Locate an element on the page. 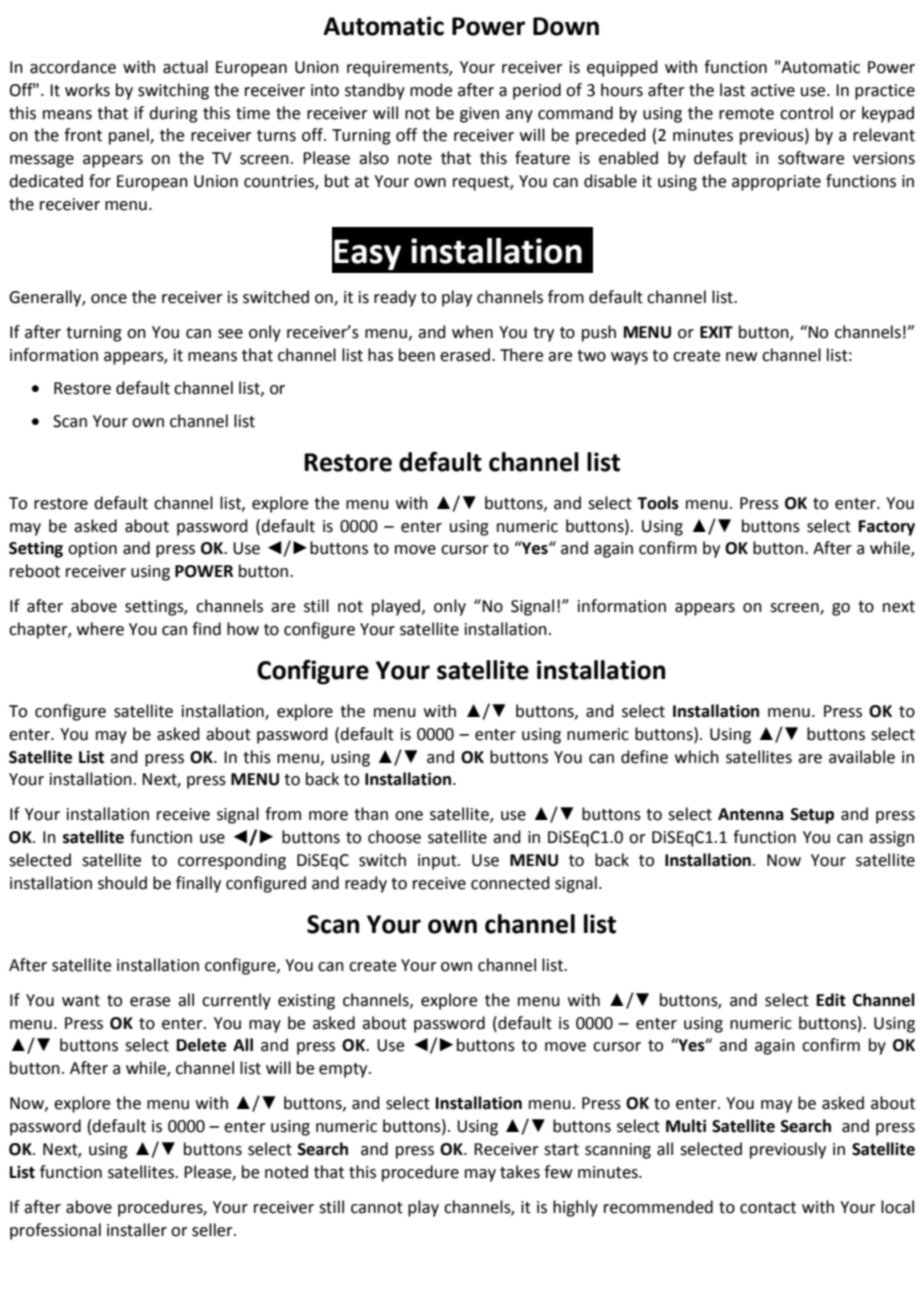 This page has width=924, height=1308. new is located at coordinates (741, 357).
